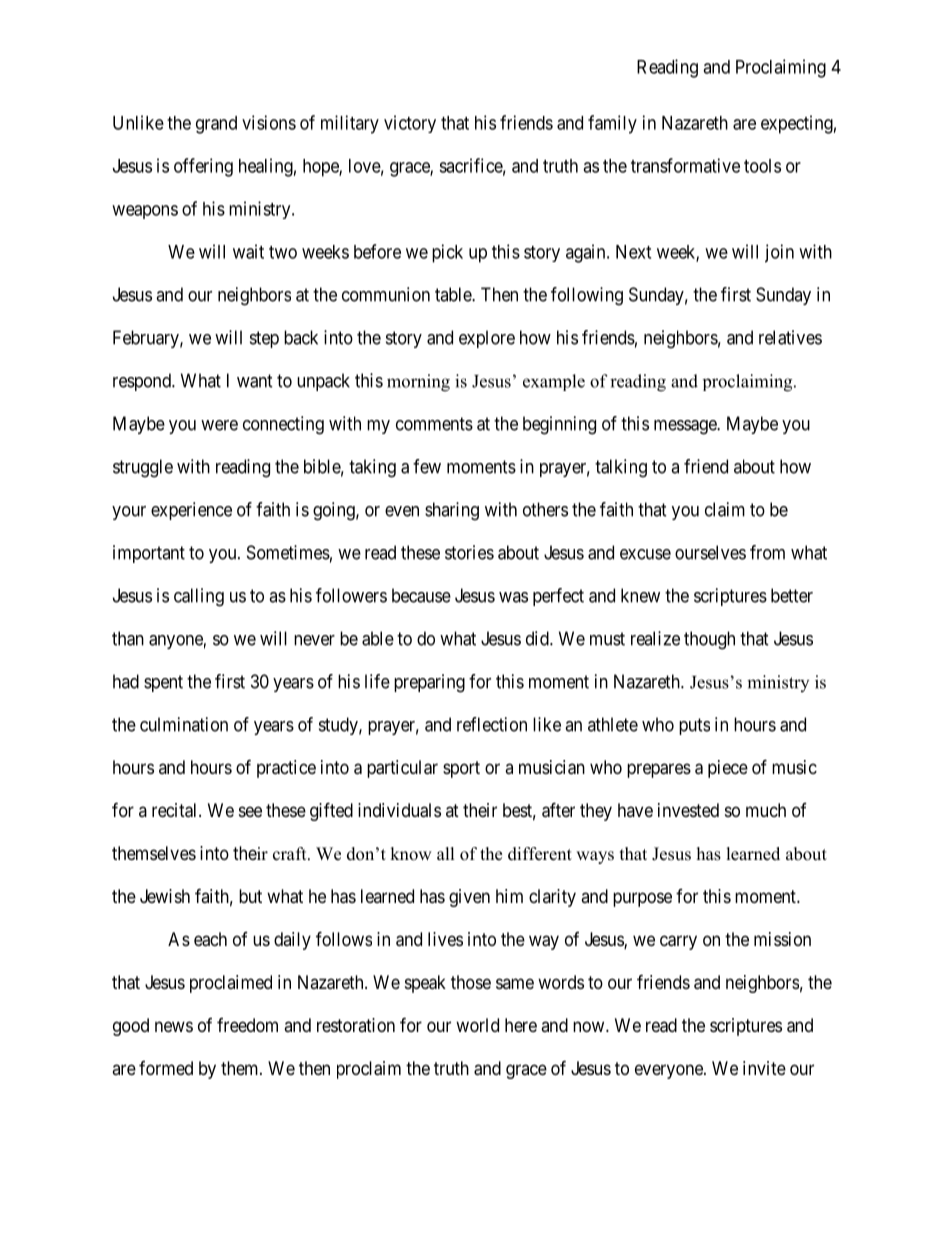 Image resolution: width=952 pixels, height=1233 pixels. What do you see at coordinates (199, 597) in the document?
I see `calling` at bounding box center [199, 597].
